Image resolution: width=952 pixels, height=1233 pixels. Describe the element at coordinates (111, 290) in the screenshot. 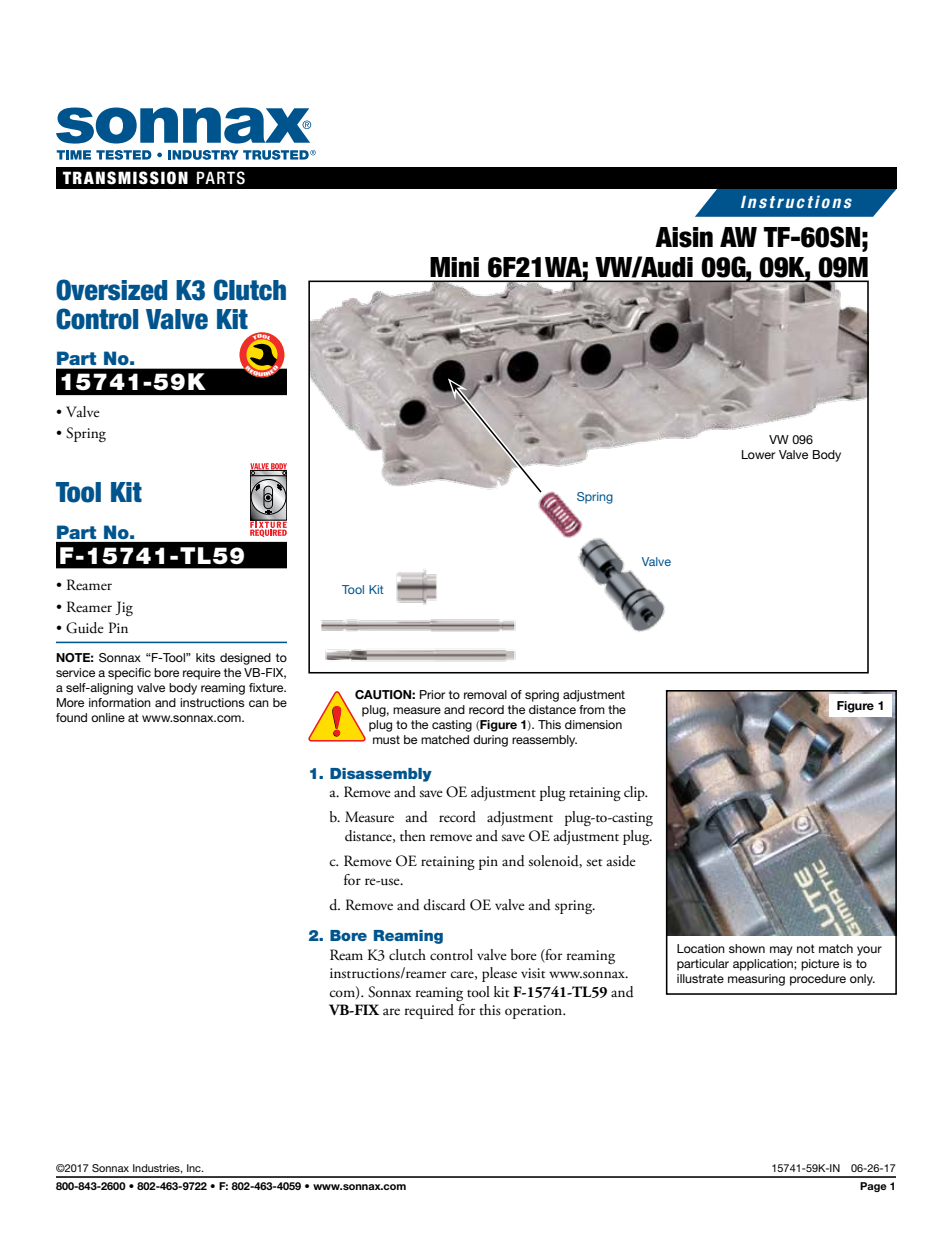

I see `Oversized` at that location.
